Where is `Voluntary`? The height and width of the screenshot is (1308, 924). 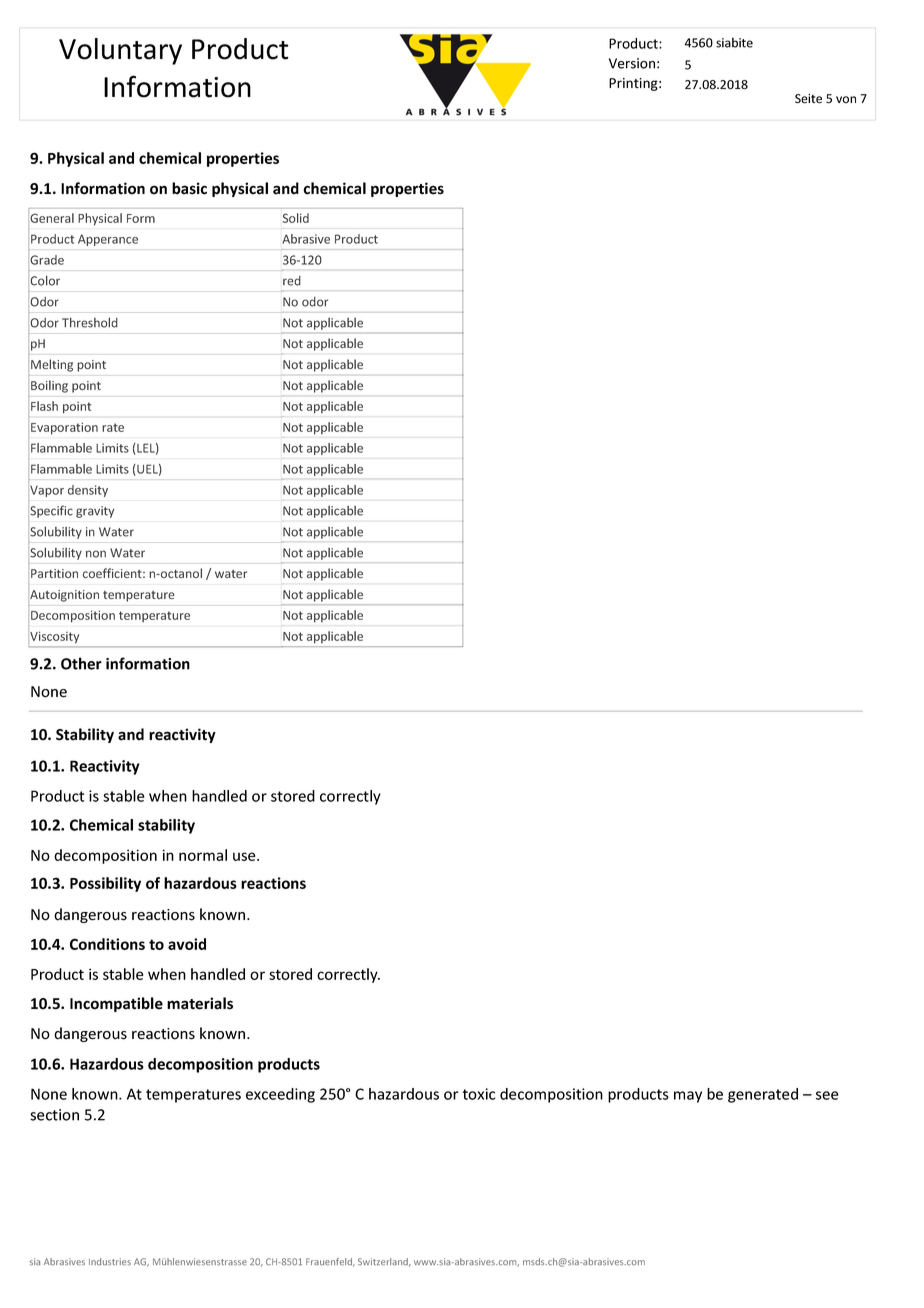
Voluntary is located at coordinates (120, 51).
